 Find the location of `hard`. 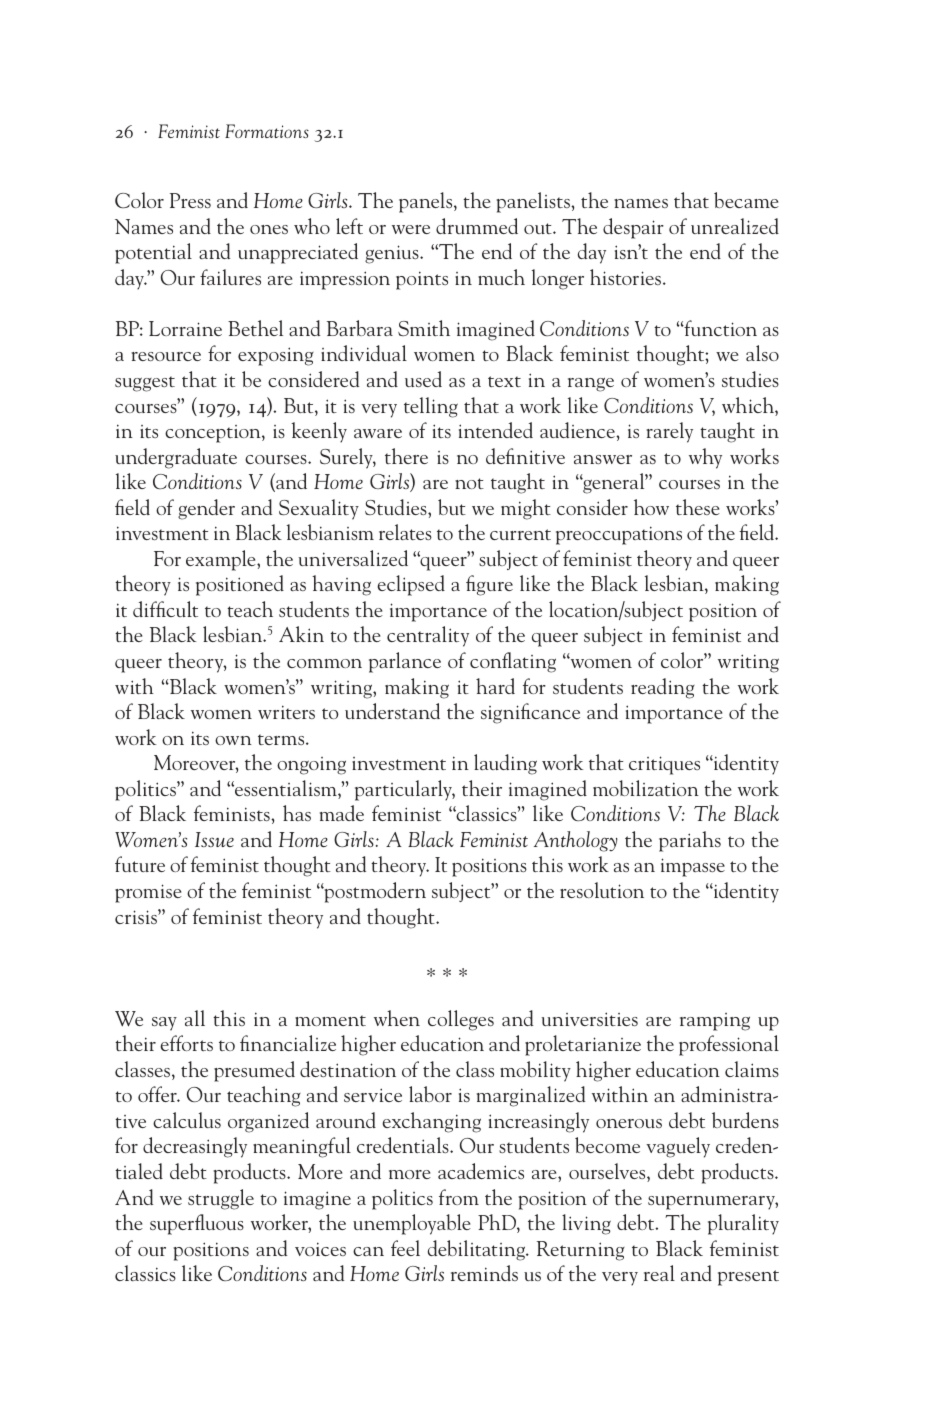

hard is located at coordinates (495, 686).
